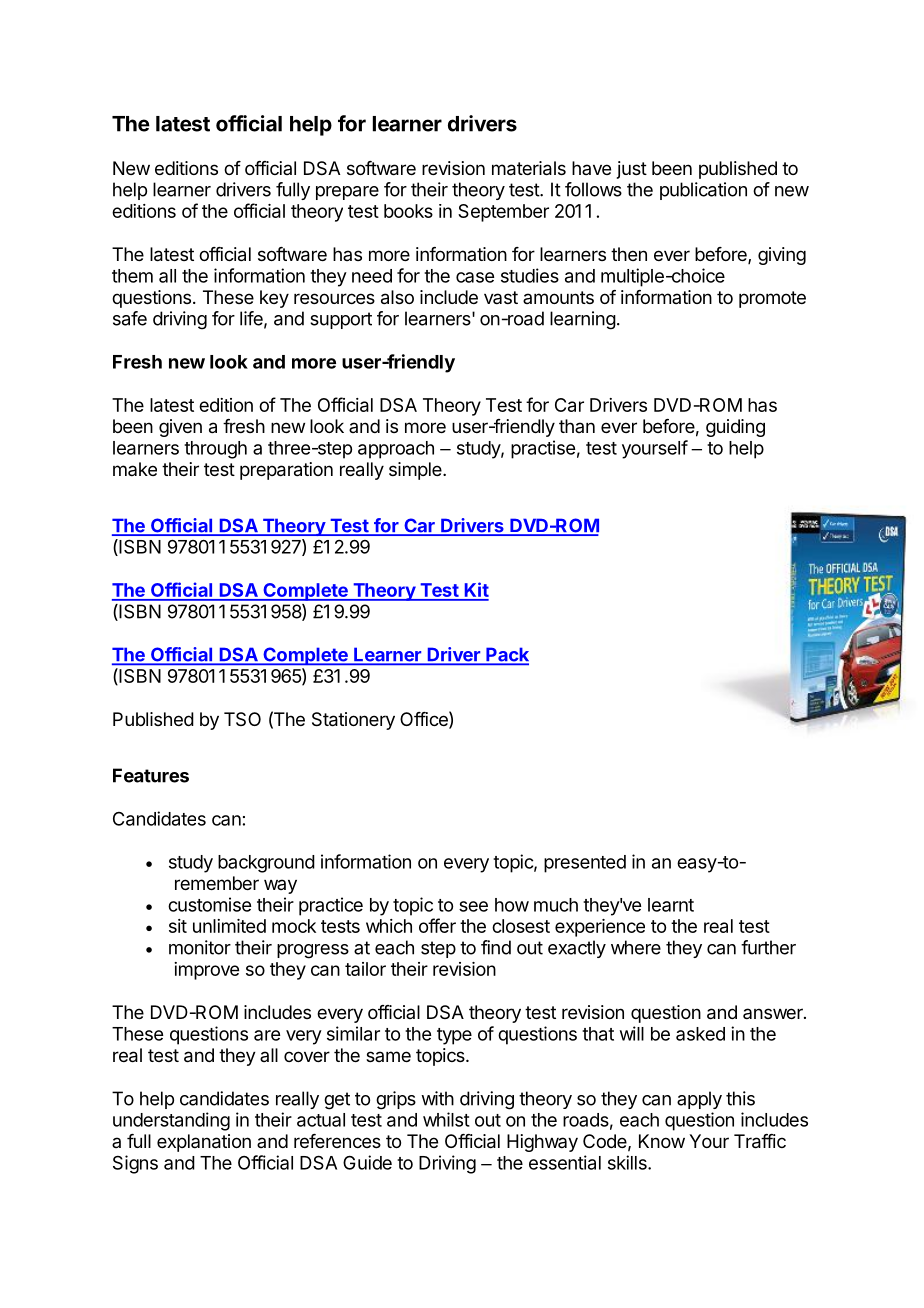  I want to click on see, so click(473, 906).
